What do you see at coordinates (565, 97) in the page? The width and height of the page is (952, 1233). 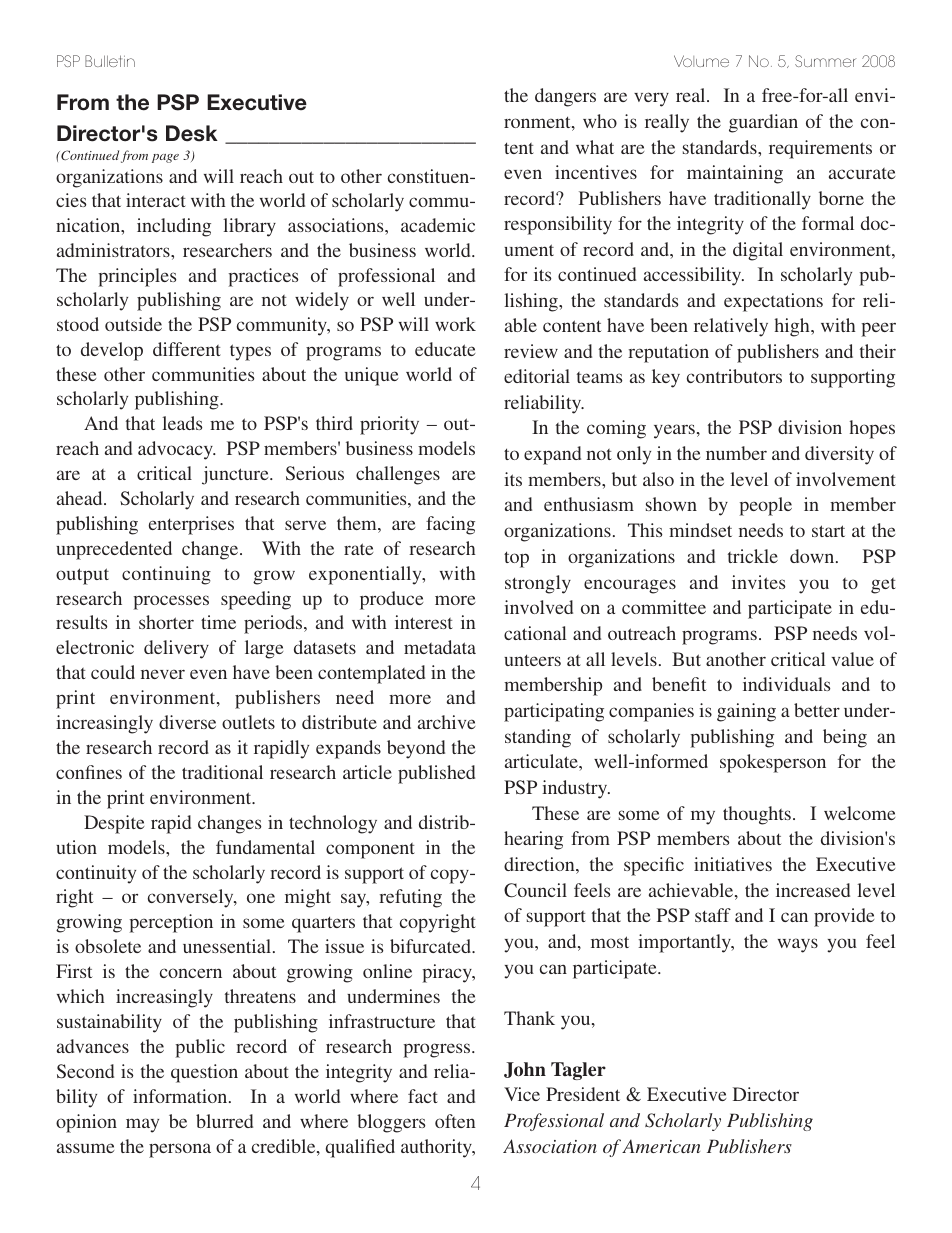 I see `dangers` at bounding box center [565, 97].
